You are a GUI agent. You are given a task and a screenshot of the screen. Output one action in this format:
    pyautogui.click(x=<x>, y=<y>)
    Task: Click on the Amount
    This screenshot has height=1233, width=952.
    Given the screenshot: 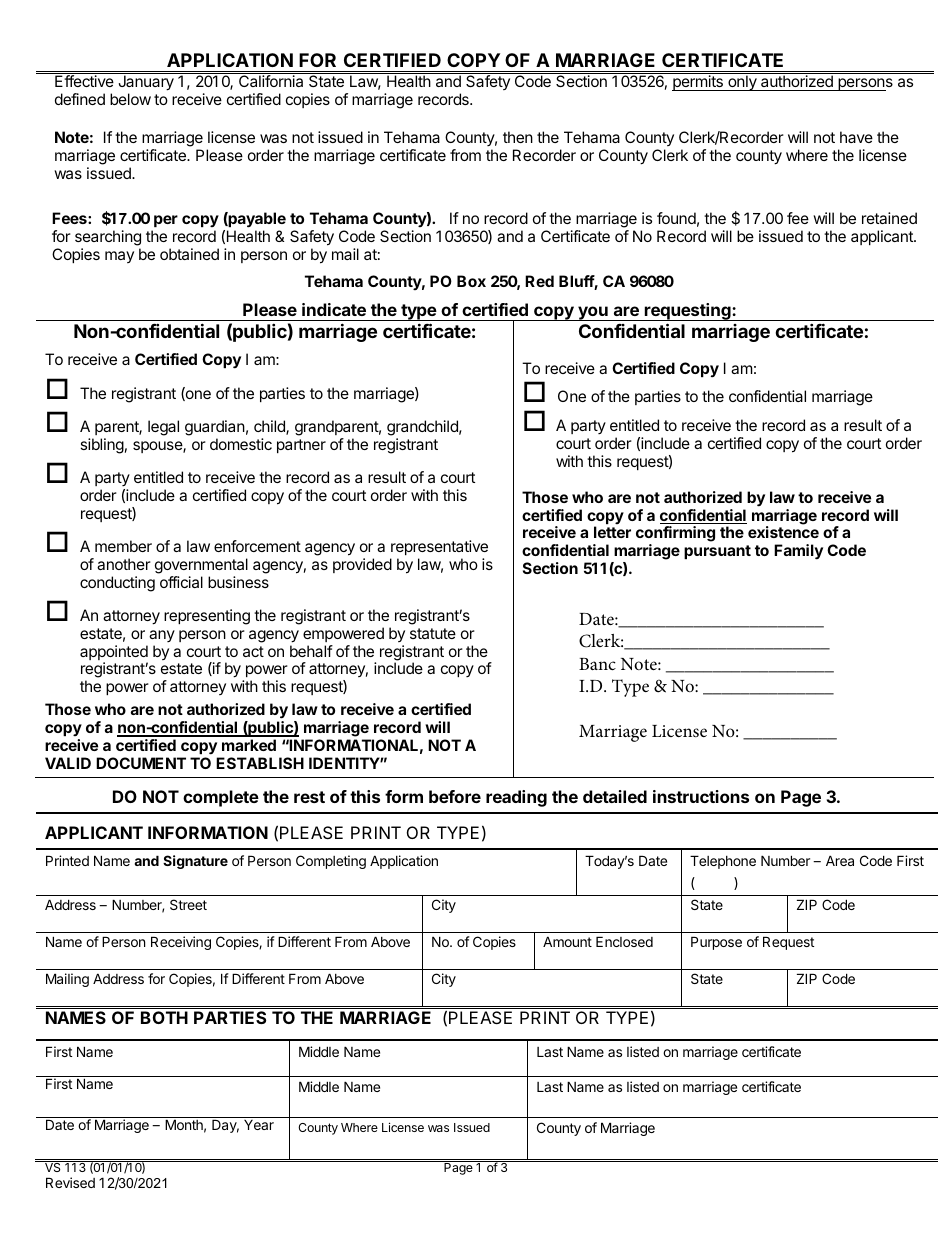 What is the action you would take?
    pyautogui.click(x=567, y=941)
